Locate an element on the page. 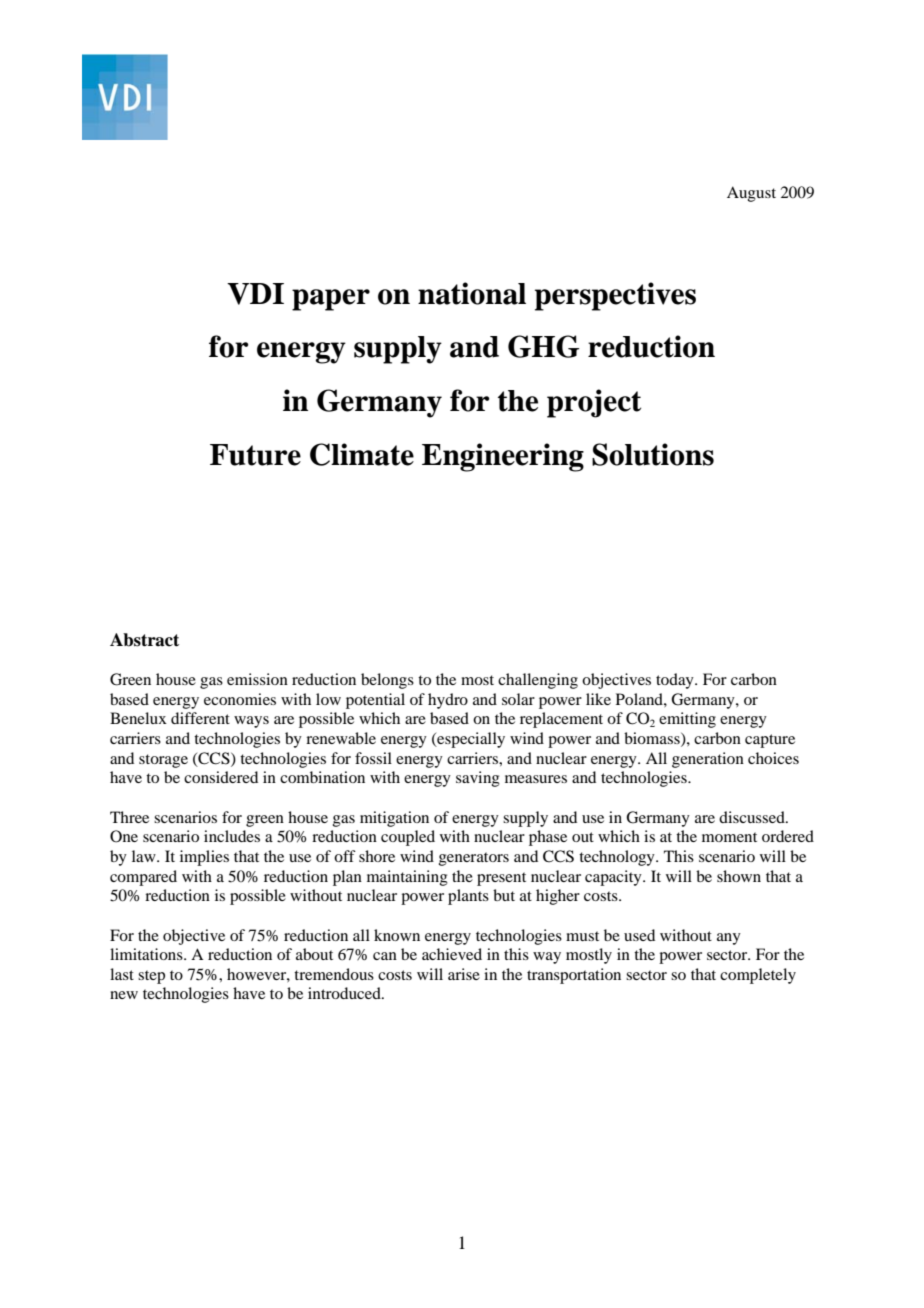  step is located at coordinates (151, 977).
